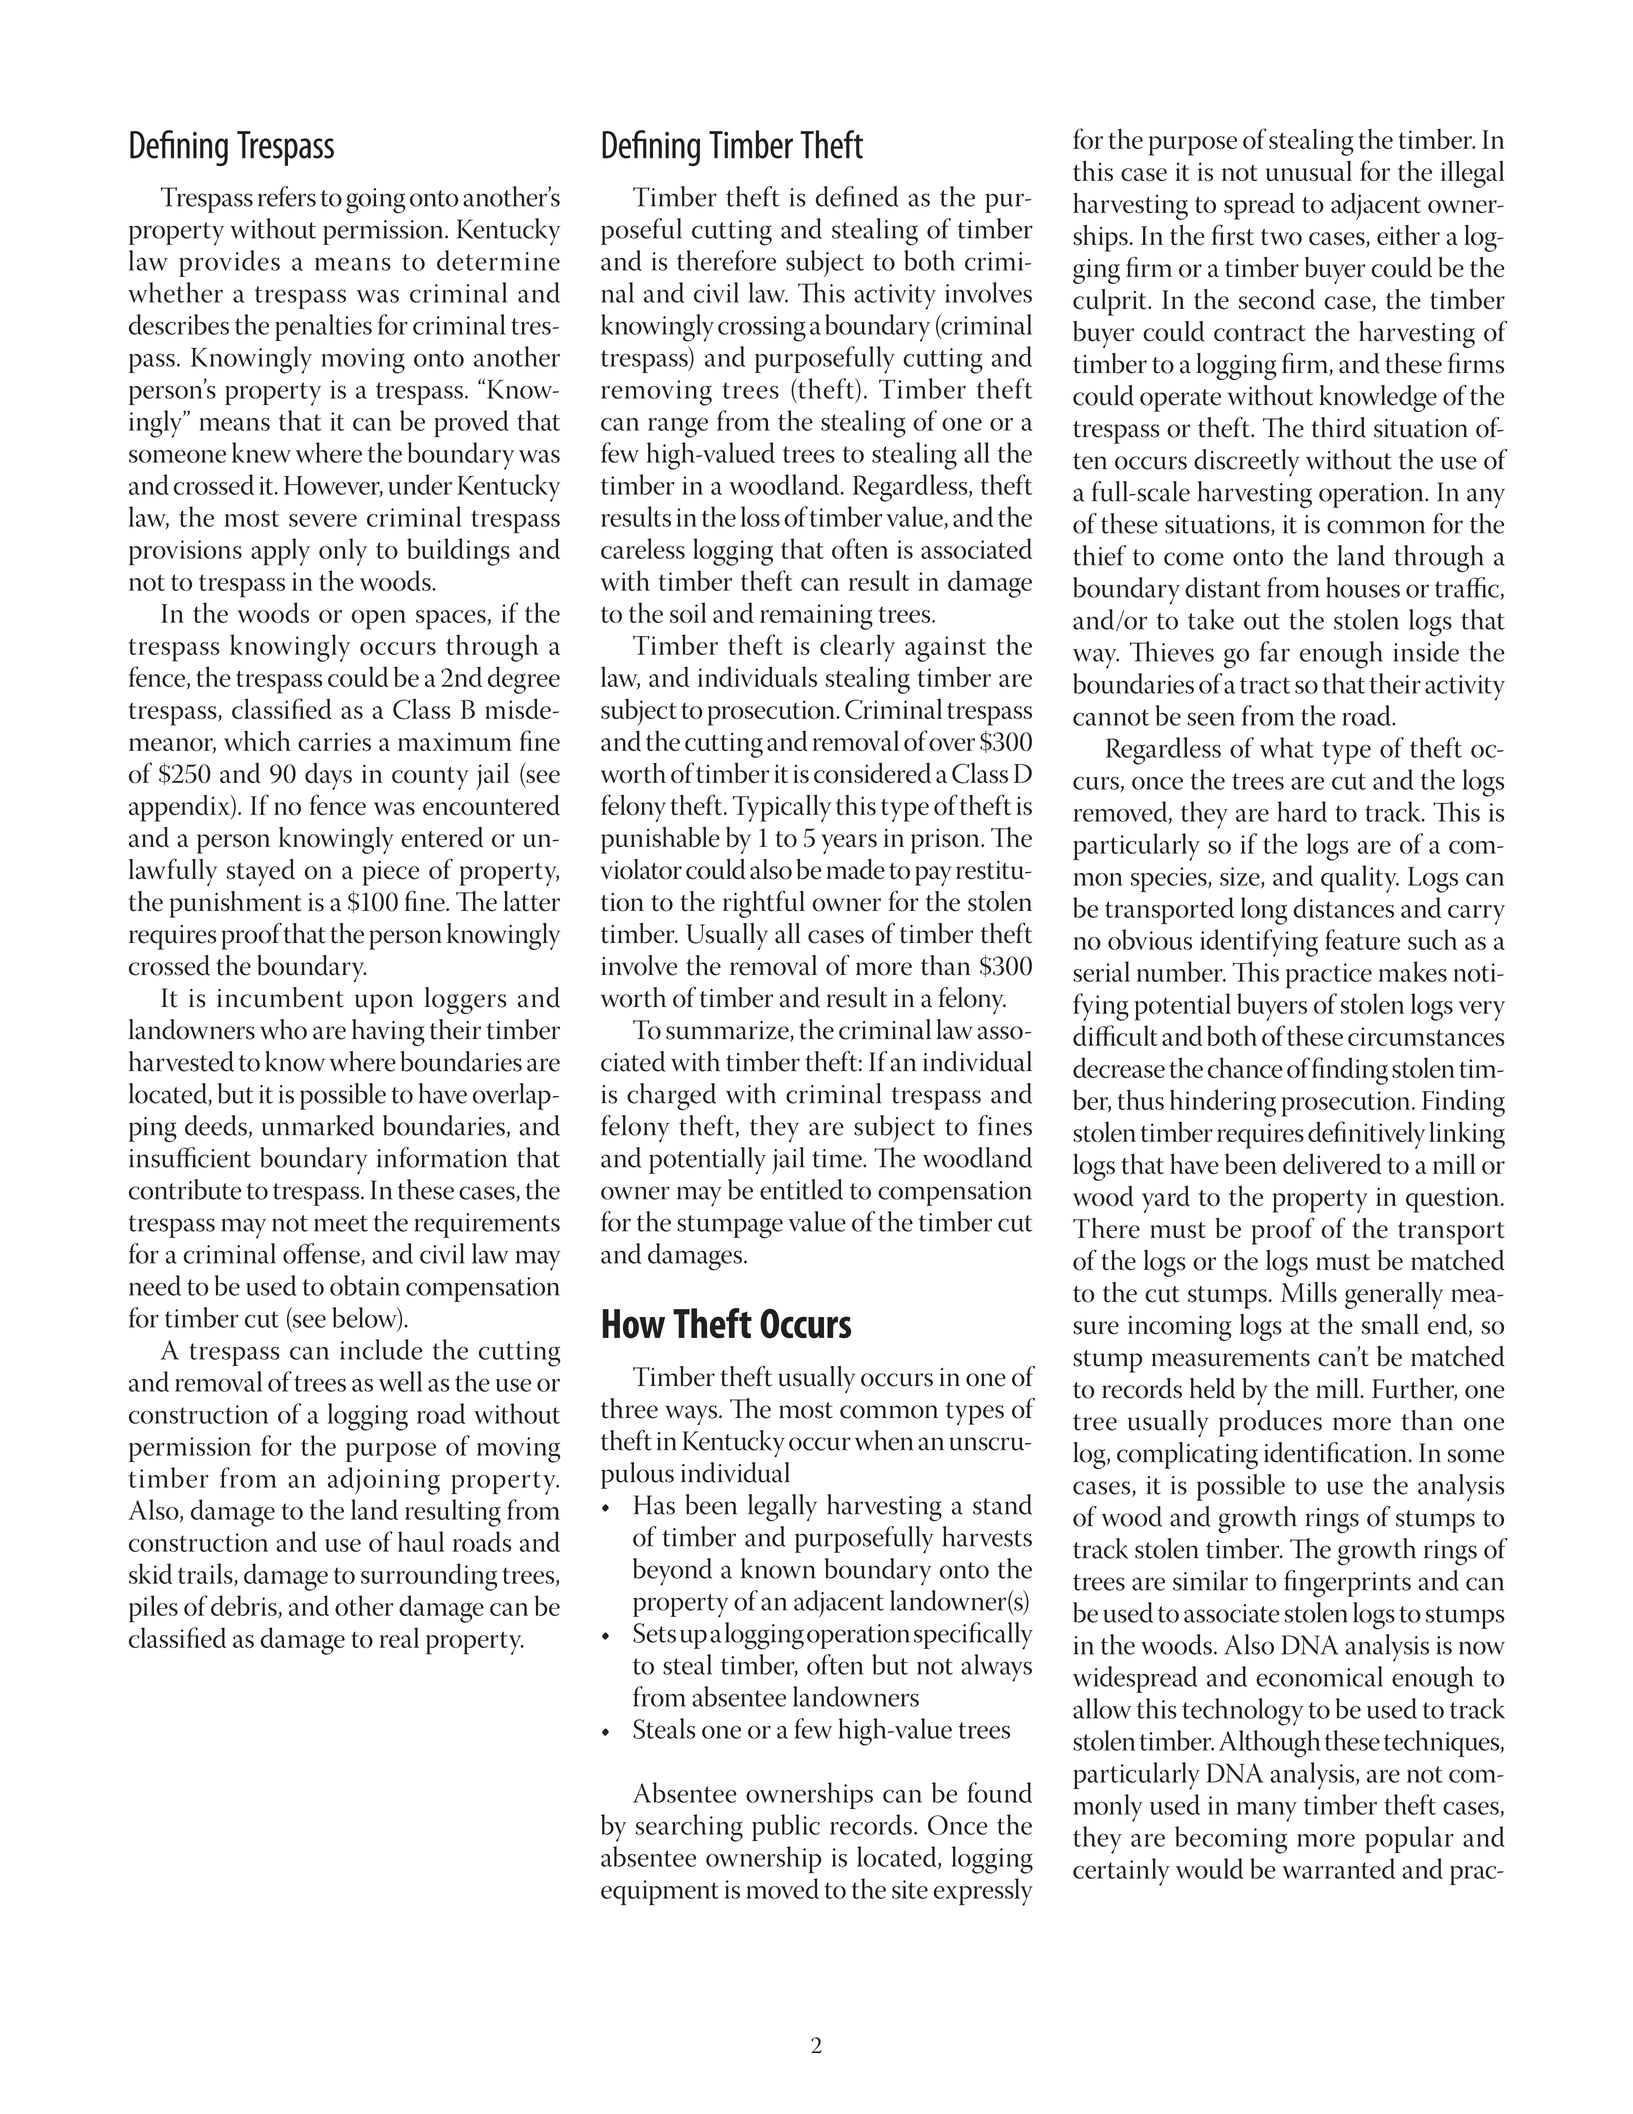  Describe the element at coordinates (399, 1637) in the screenshot. I see `real` at that location.
